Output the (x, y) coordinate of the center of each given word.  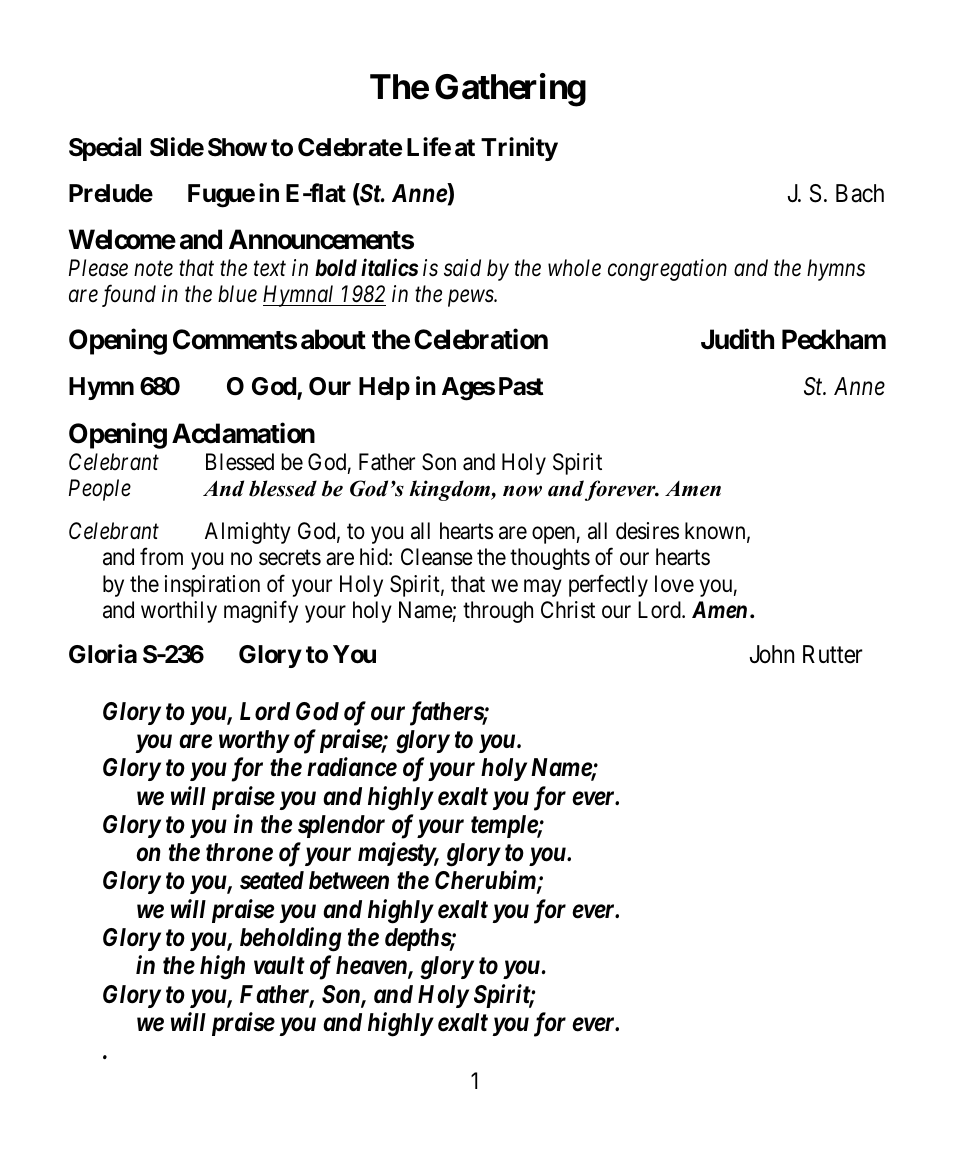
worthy (254, 741)
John (772, 654)
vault (279, 965)
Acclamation (243, 433)
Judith (737, 339)
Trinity (519, 149)
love (674, 583)
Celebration (481, 339)
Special (105, 149)
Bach (860, 193)
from (161, 557)
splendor (341, 826)
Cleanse (437, 557)
